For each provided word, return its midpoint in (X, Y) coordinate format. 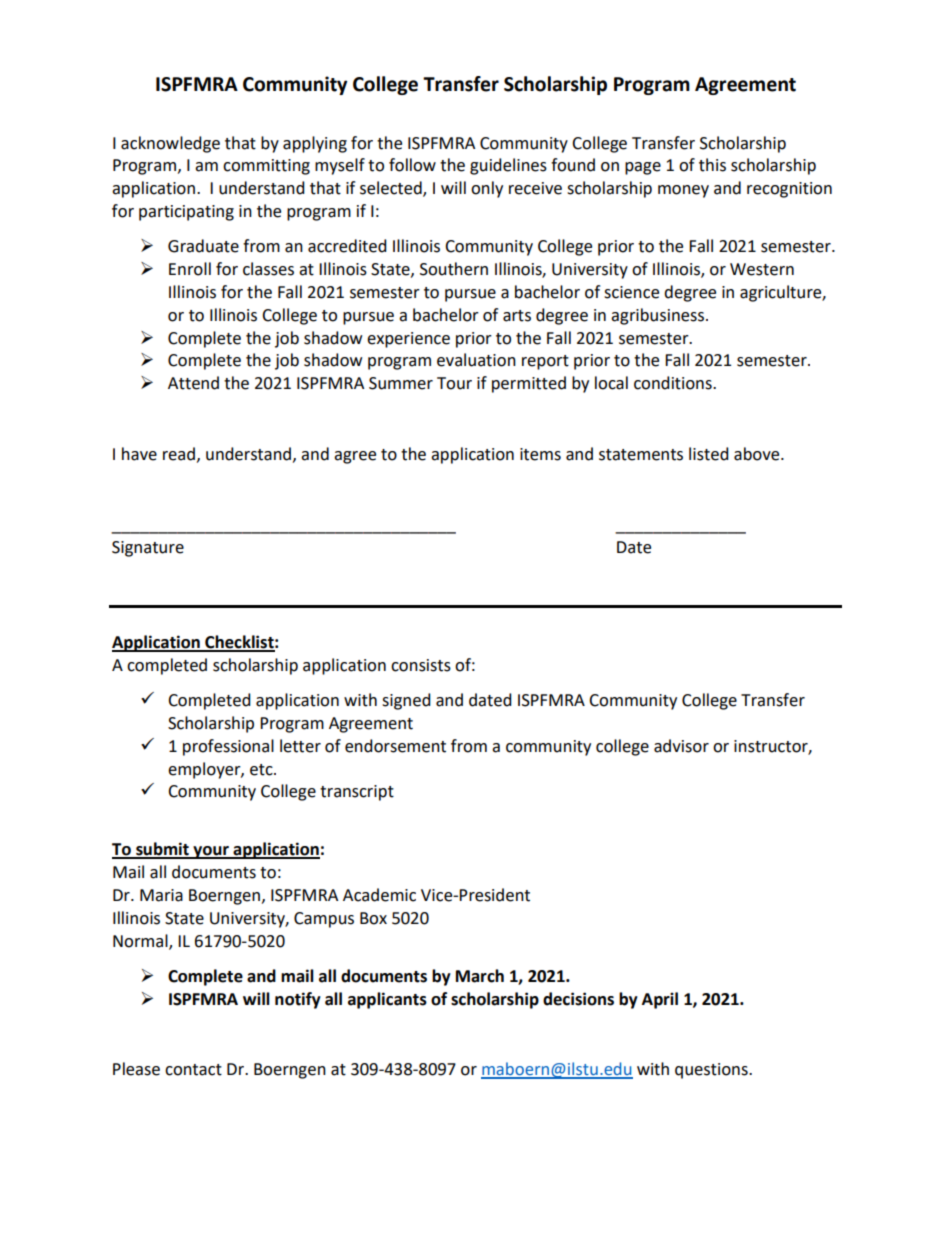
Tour (454, 383)
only (487, 189)
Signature (148, 549)
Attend (193, 383)
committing (266, 167)
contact (193, 1070)
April (660, 1000)
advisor (681, 746)
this (712, 165)
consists (421, 665)
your (211, 852)
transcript (357, 793)
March (480, 976)
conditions (674, 383)
